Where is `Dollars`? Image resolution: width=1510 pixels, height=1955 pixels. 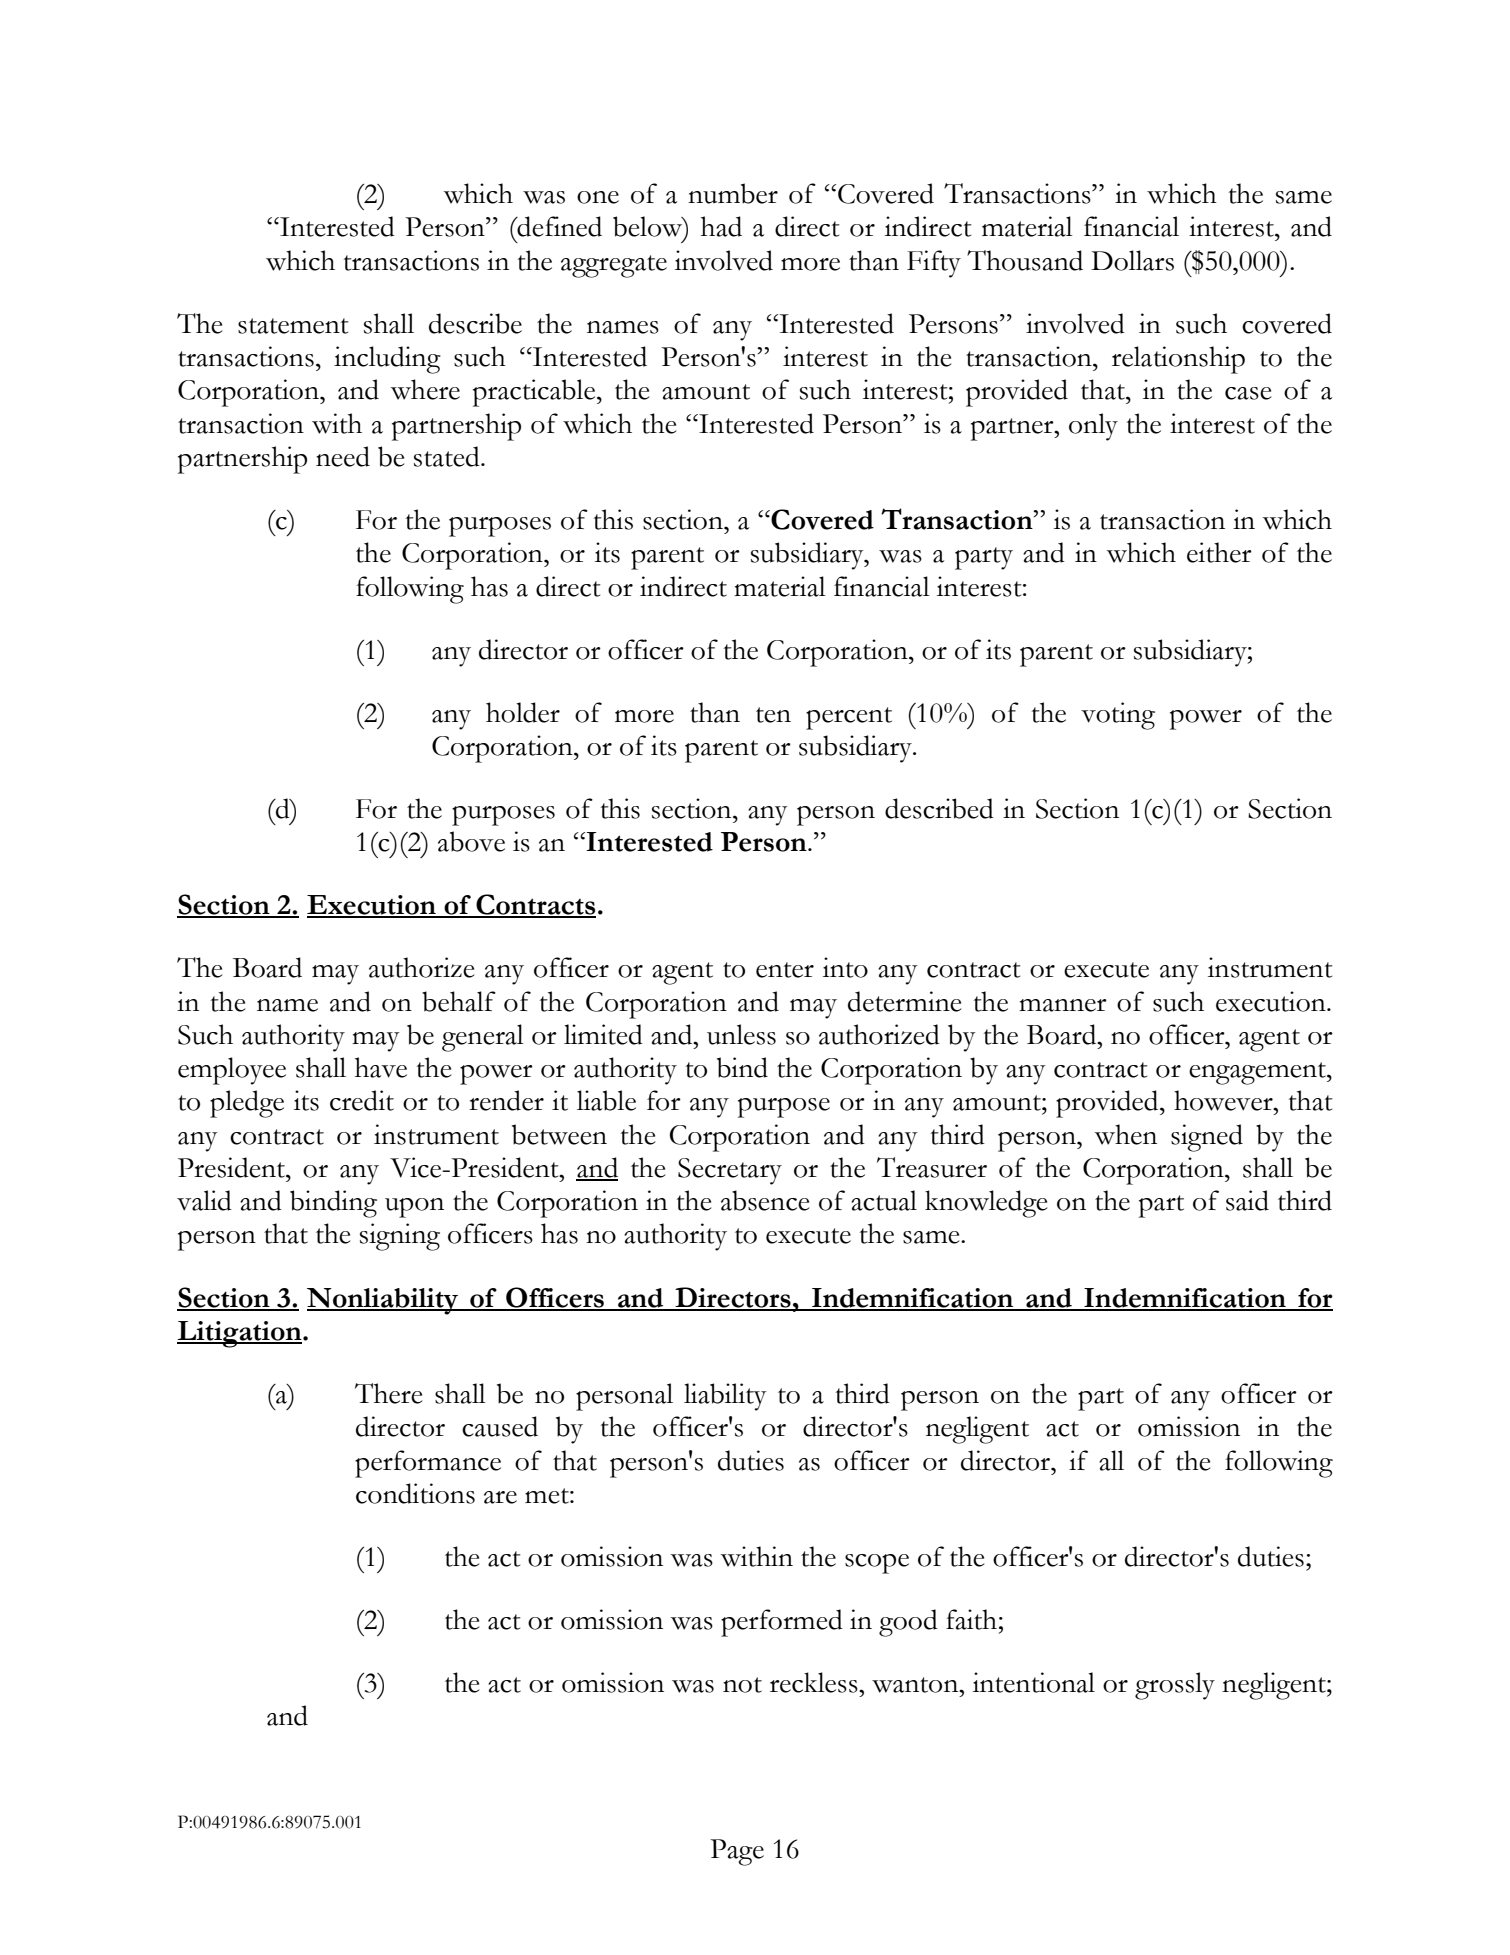
Dollars is located at coordinates (1132, 260).
